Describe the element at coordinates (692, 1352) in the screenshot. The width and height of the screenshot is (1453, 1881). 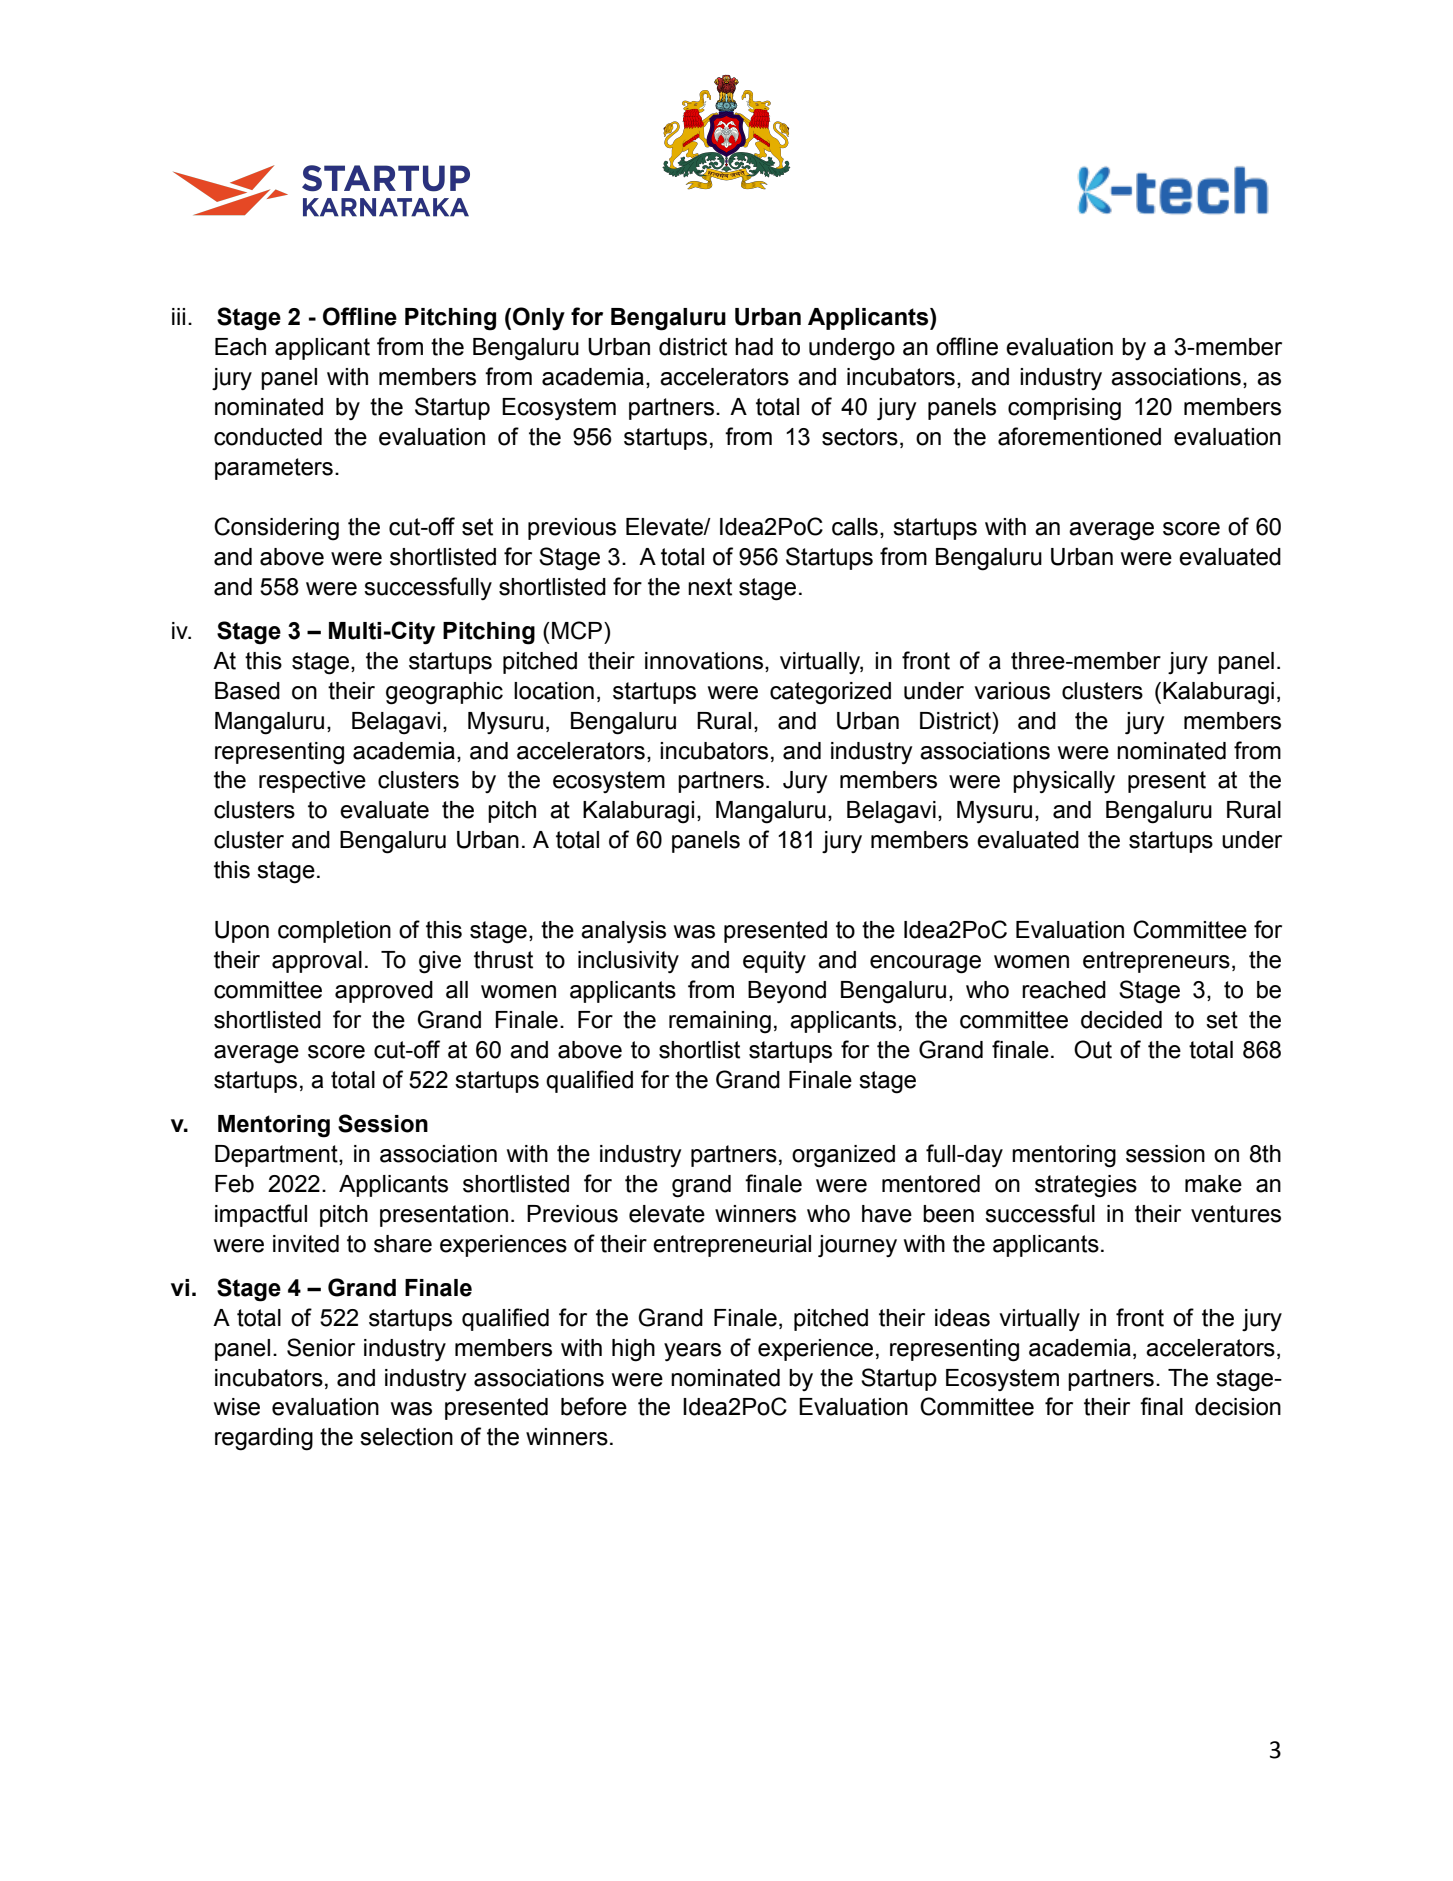
I see `years` at that location.
